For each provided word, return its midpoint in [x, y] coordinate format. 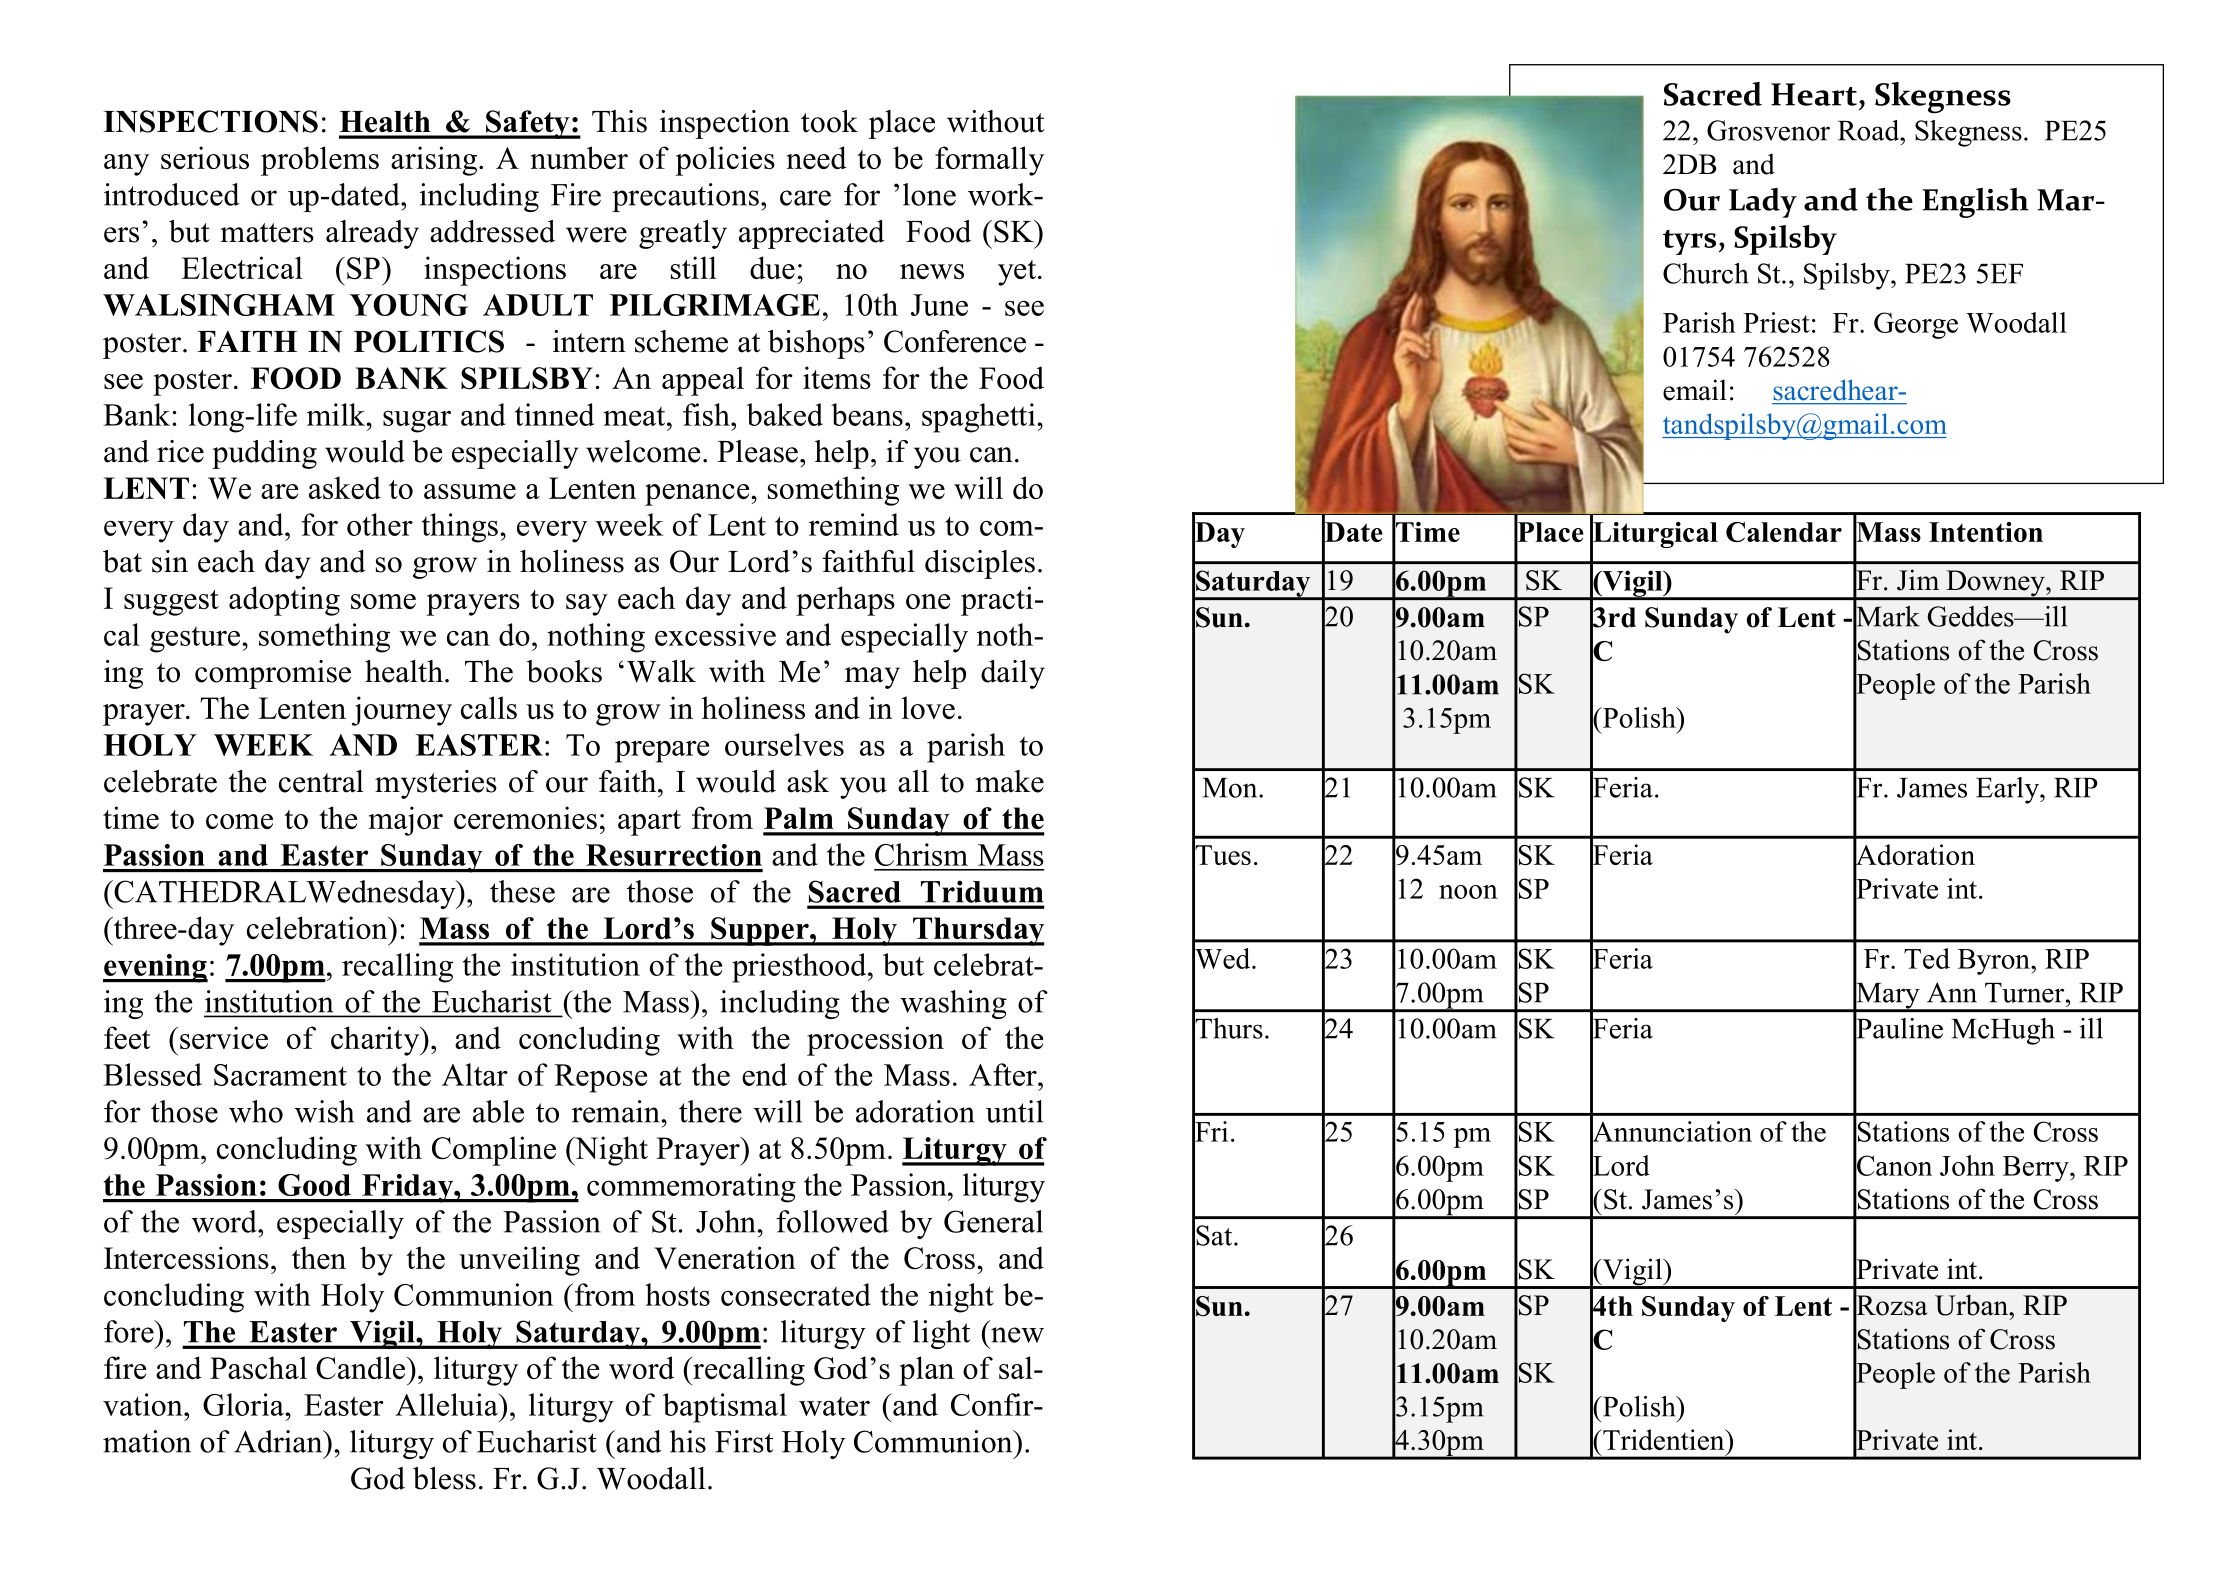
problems [320, 161]
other [380, 524]
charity [376, 1041]
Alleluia [447, 1404]
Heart [1814, 94]
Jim [1918, 580]
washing [953, 1004]
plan [926, 1371]
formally [989, 161]
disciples [980, 564]
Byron [1995, 962]
